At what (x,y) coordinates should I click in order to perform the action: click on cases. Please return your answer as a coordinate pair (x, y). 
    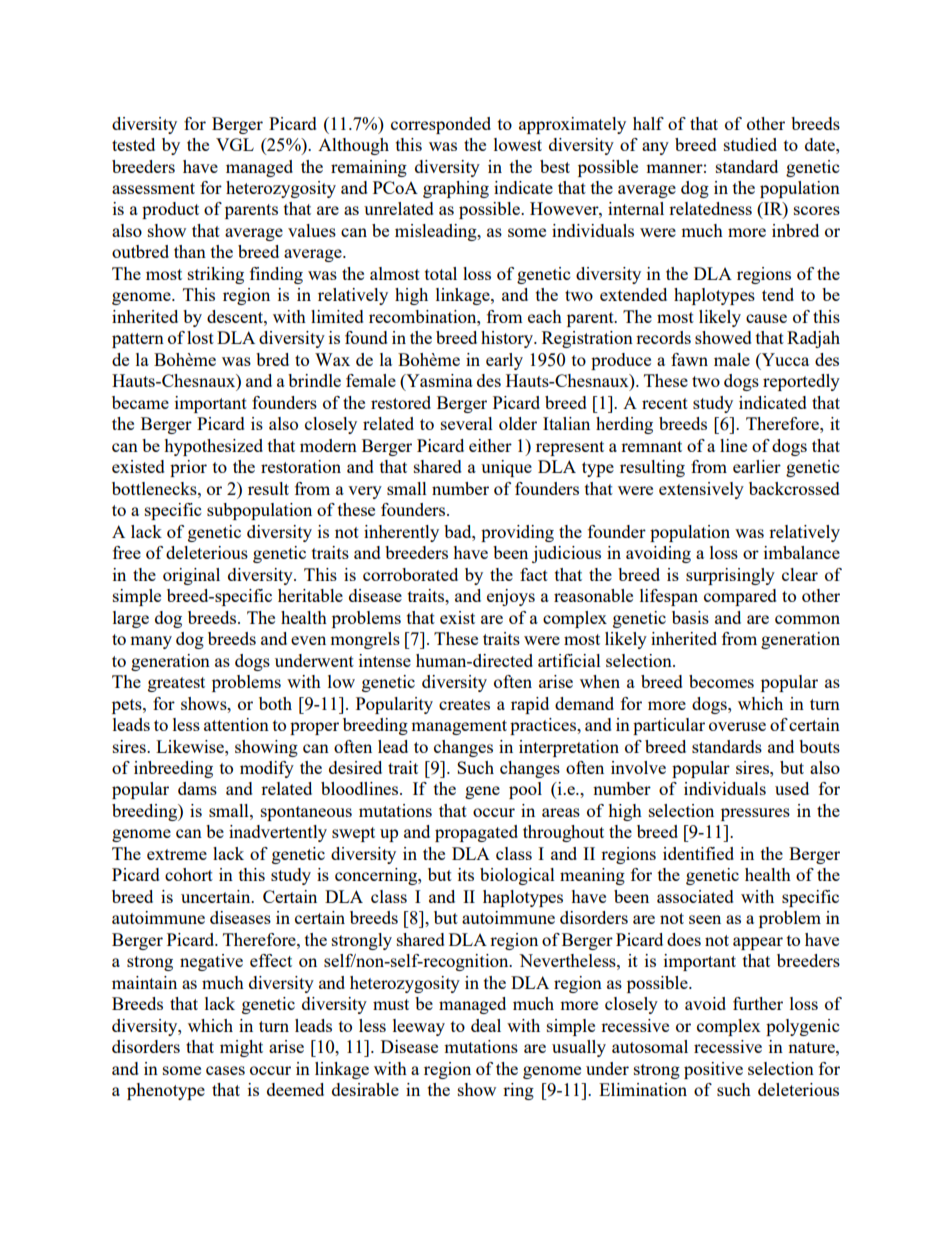
    Looking at the image, I should click on (225, 1070).
